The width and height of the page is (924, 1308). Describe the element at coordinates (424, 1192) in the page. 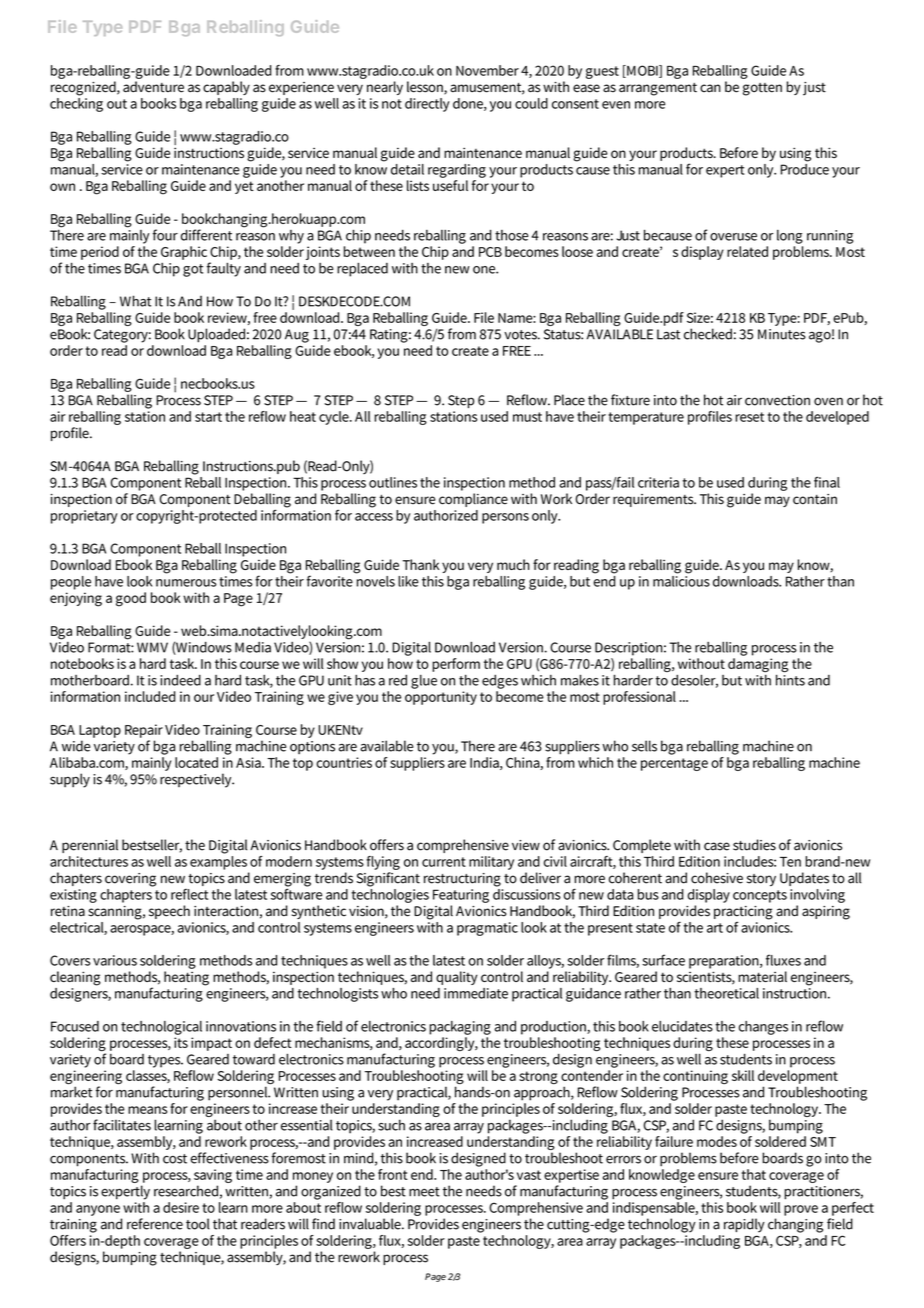

I see `meet` at that location.
